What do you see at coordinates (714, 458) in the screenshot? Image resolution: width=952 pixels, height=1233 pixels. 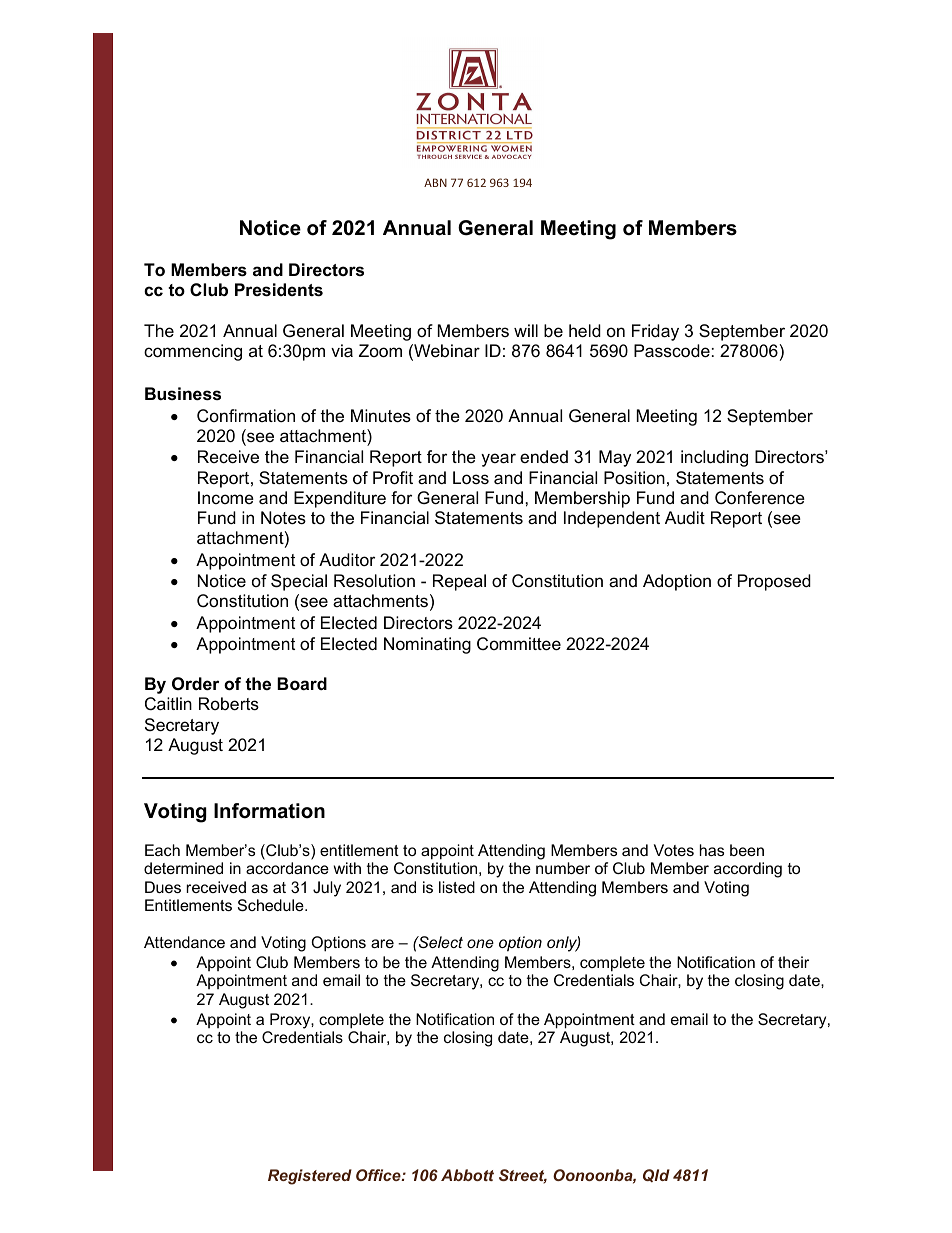 I see `including` at bounding box center [714, 458].
